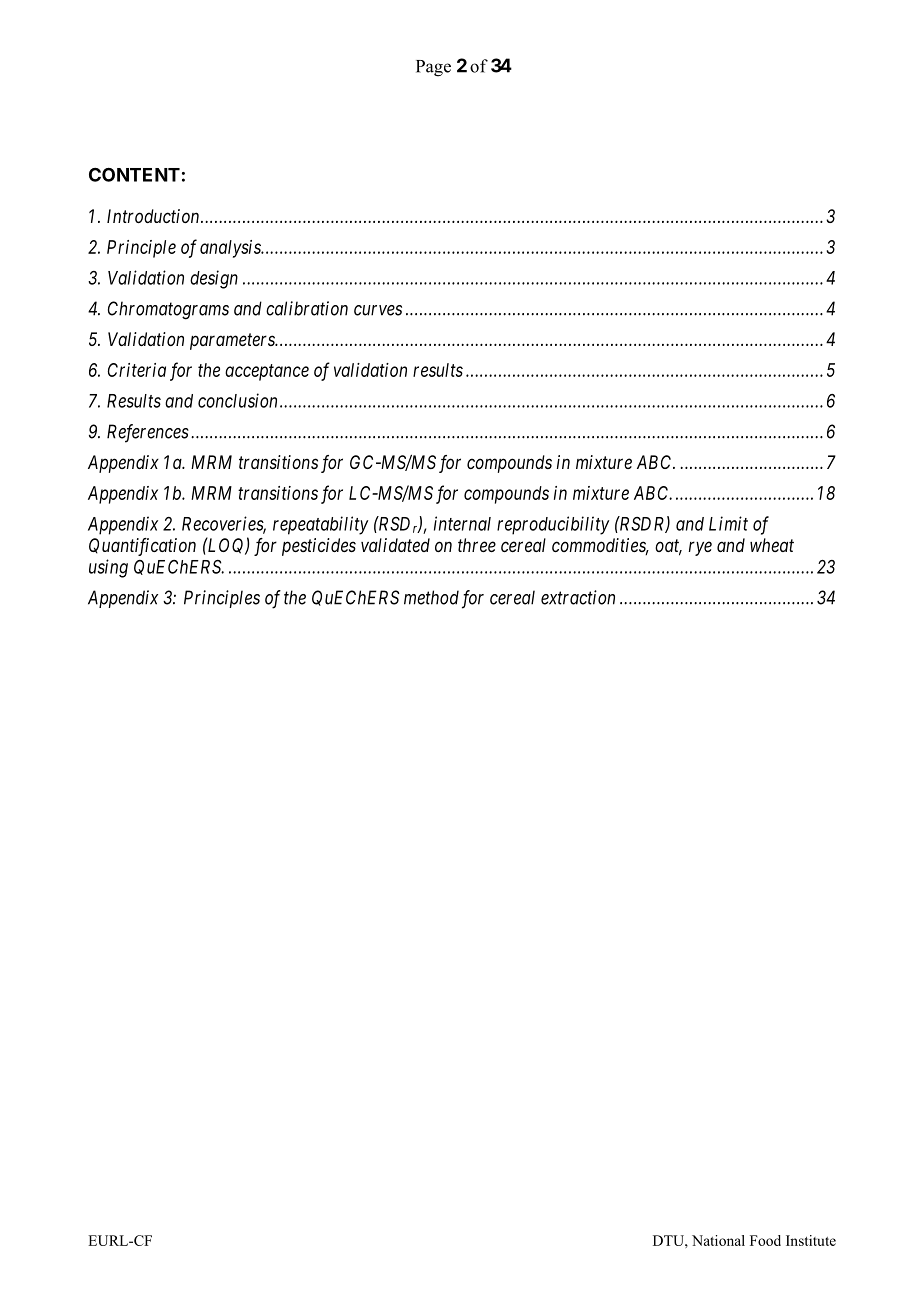 This screenshot has height=1308, width=924. Describe the element at coordinates (578, 597) in the screenshot. I see `extraction` at that location.
